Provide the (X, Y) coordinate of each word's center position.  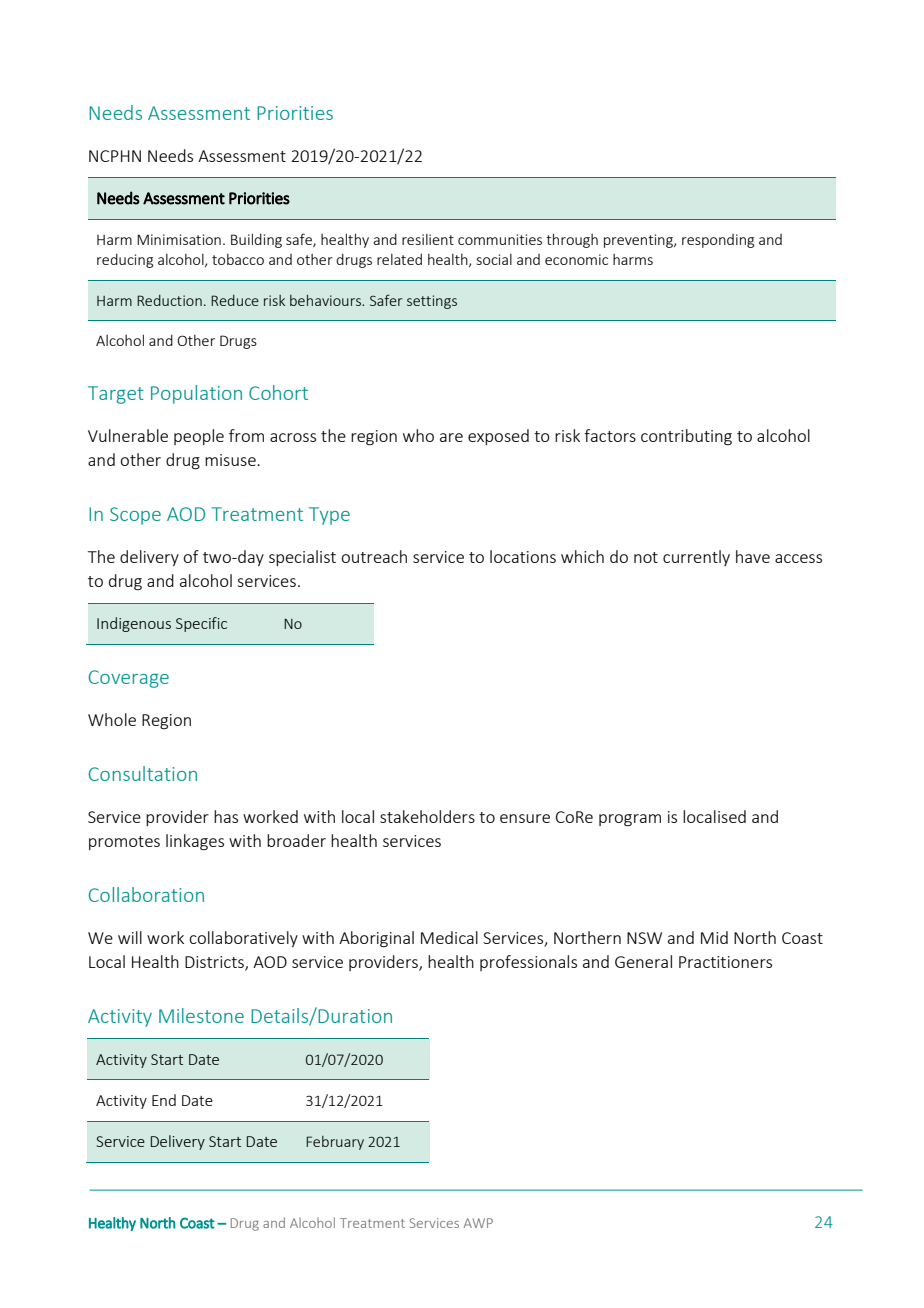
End (164, 1100)
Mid (714, 937)
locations (523, 556)
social (494, 259)
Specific (201, 624)
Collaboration (146, 894)
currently (696, 558)
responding (718, 241)
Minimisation (179, 239)
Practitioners (725, 962)
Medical (449, 937)
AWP (478, 1223)
